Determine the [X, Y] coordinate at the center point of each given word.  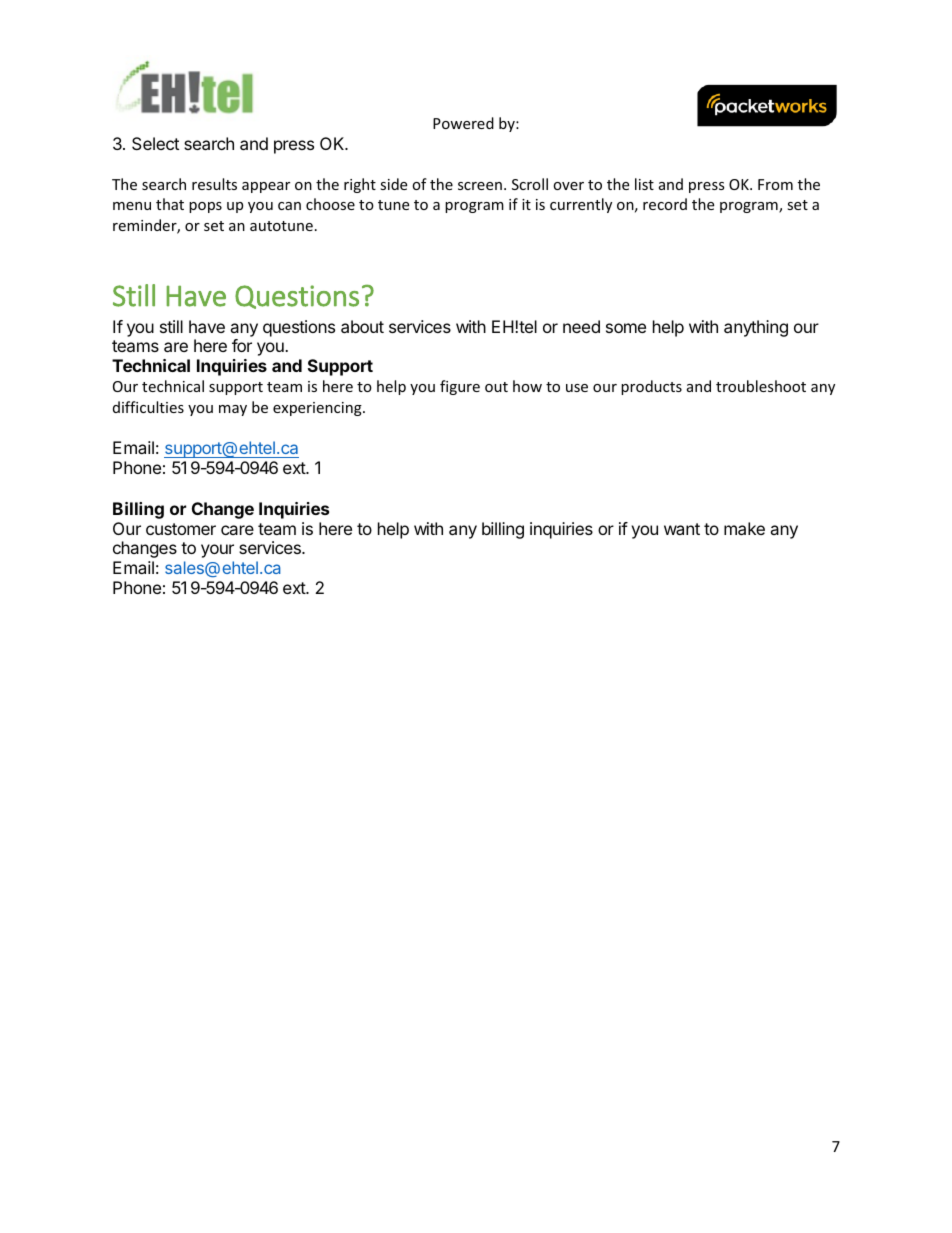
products [651, 387]
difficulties [148, 407]
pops [205, 207]
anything [756, 328]
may [233, 410]
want [682, 529]
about [362, 326]
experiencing [318, 409]
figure [460, 387]
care [237, 530]
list [644, 184]
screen [480, 186]
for [242, 345]
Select [155, 143]
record [665, 204]
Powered [463, 123]
